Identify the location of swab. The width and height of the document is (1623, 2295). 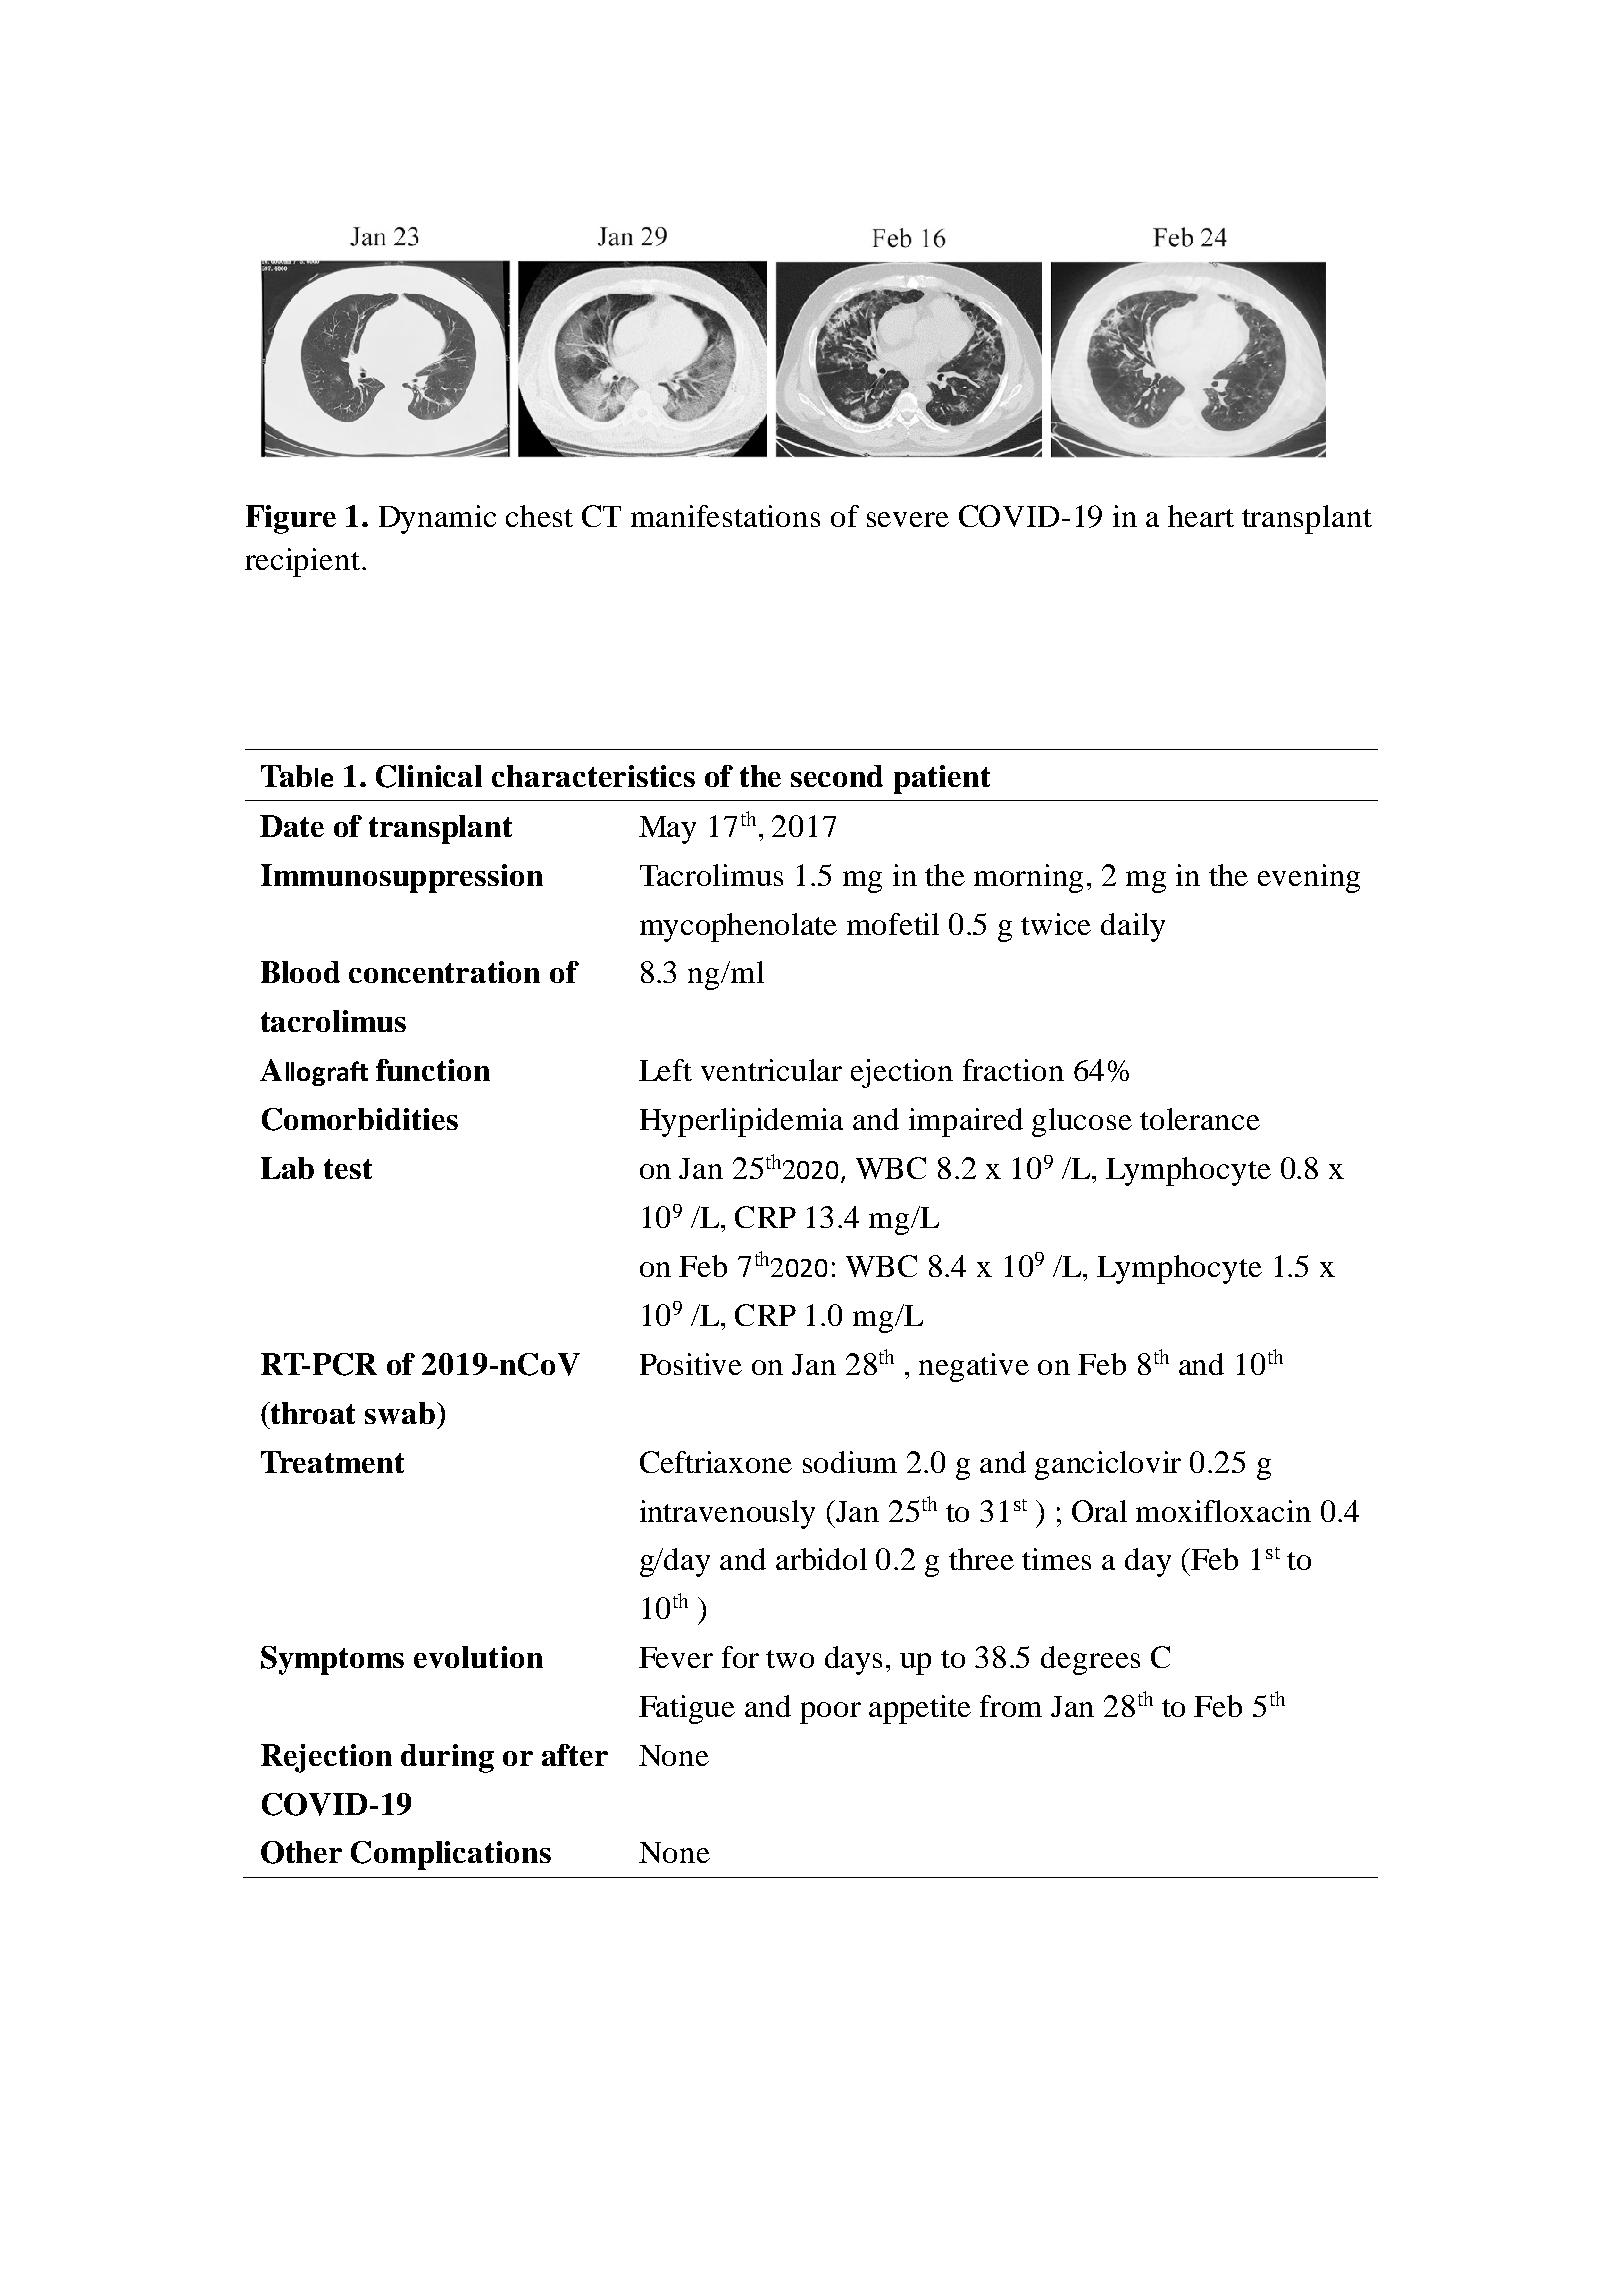
(400, 1413).
